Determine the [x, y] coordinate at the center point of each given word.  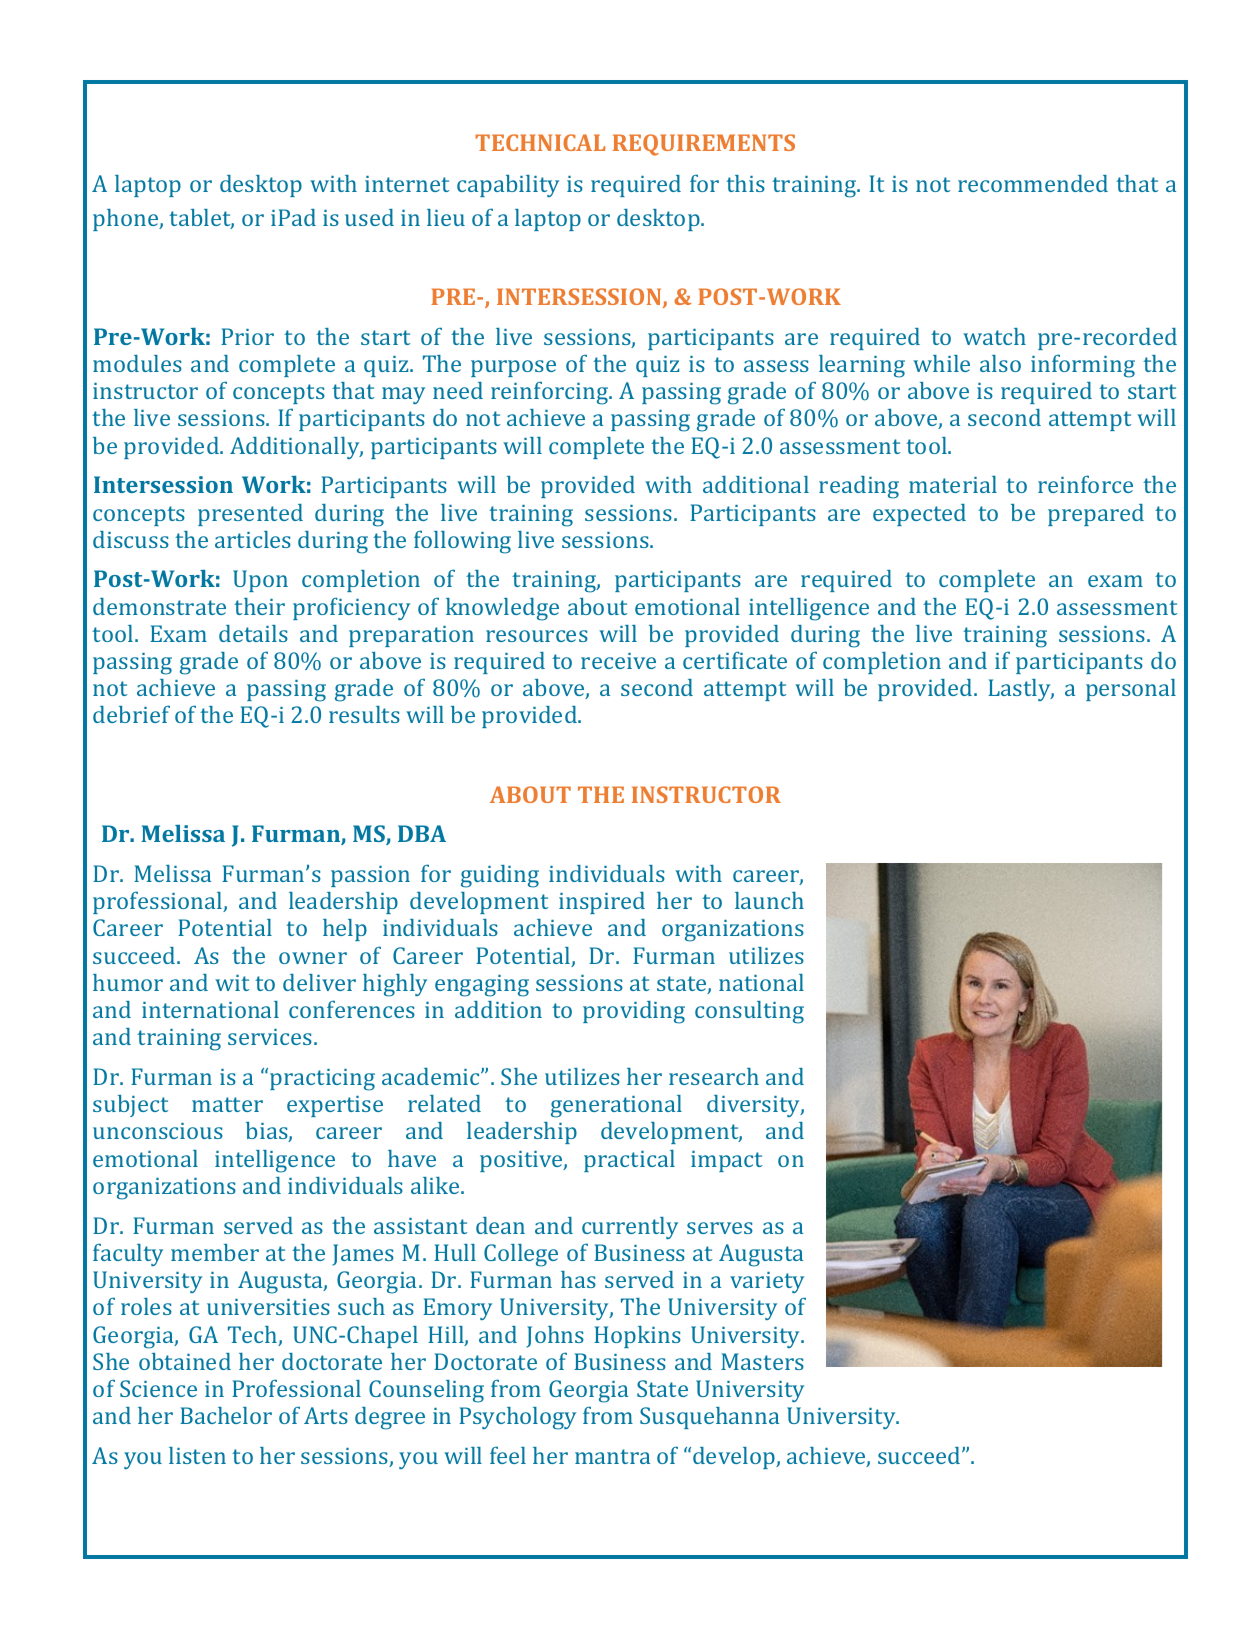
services [270, 1037]
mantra [612, 1456]
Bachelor [226, 1415]
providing [634, 1012]
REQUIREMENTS [704, 145]
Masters [762, 1361]
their [259, 606]
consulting [749, 1012]
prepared [1096, 515]
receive [618, 661]
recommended [1033, 183]
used [369, 217]
